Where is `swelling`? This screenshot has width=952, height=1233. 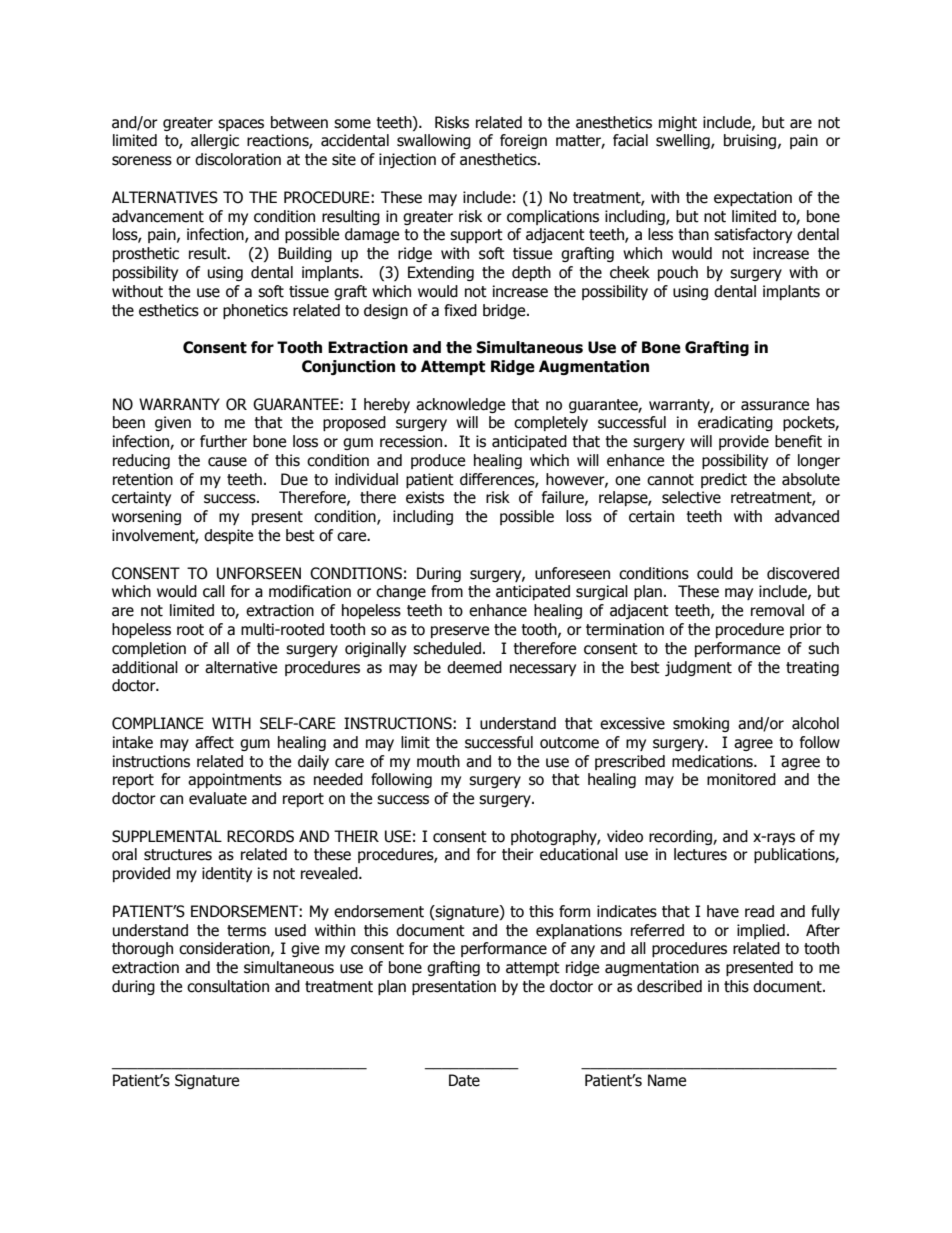
swelling is located at coordinates (684, 141).
